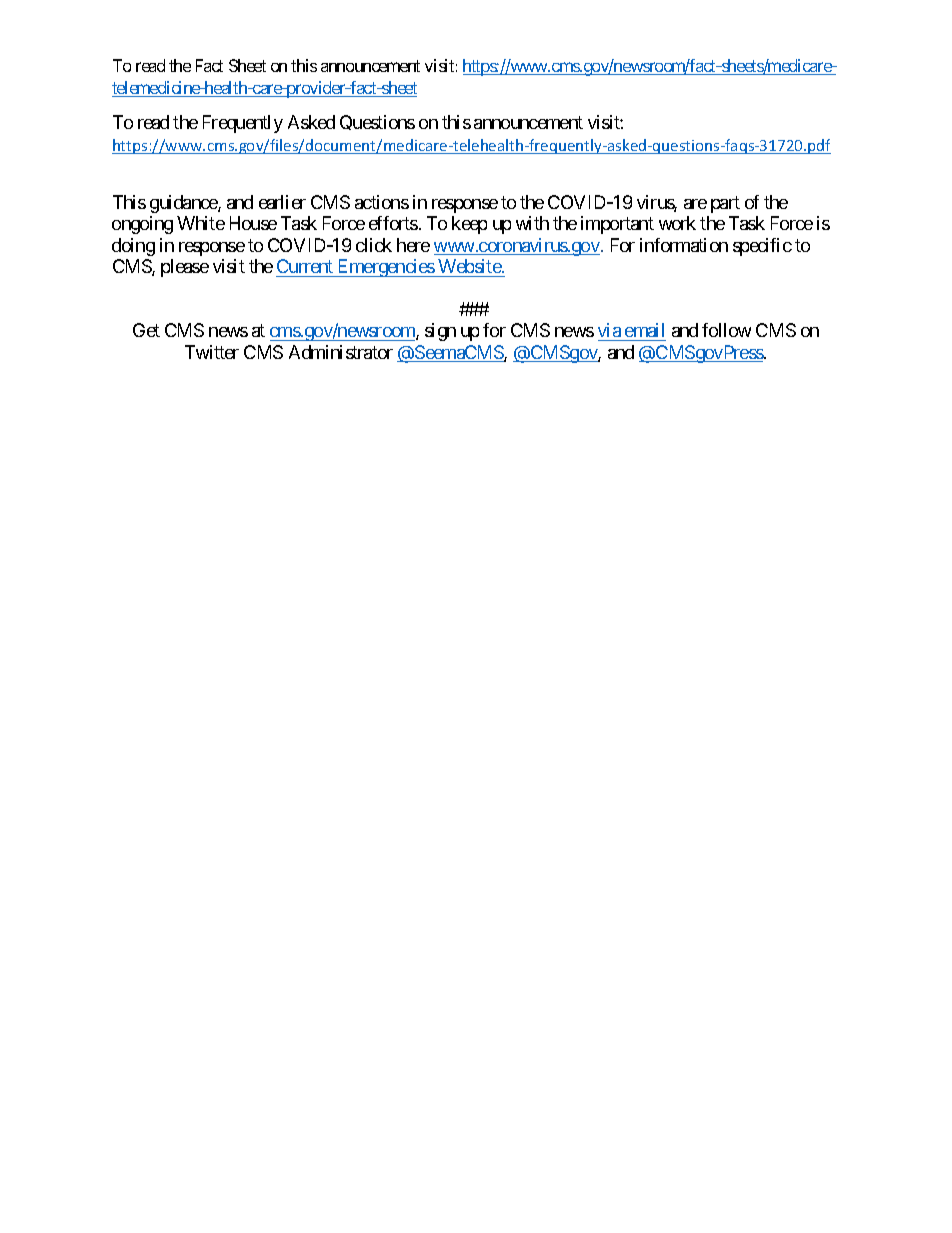  I want to click on keep, so click(469, 225).
